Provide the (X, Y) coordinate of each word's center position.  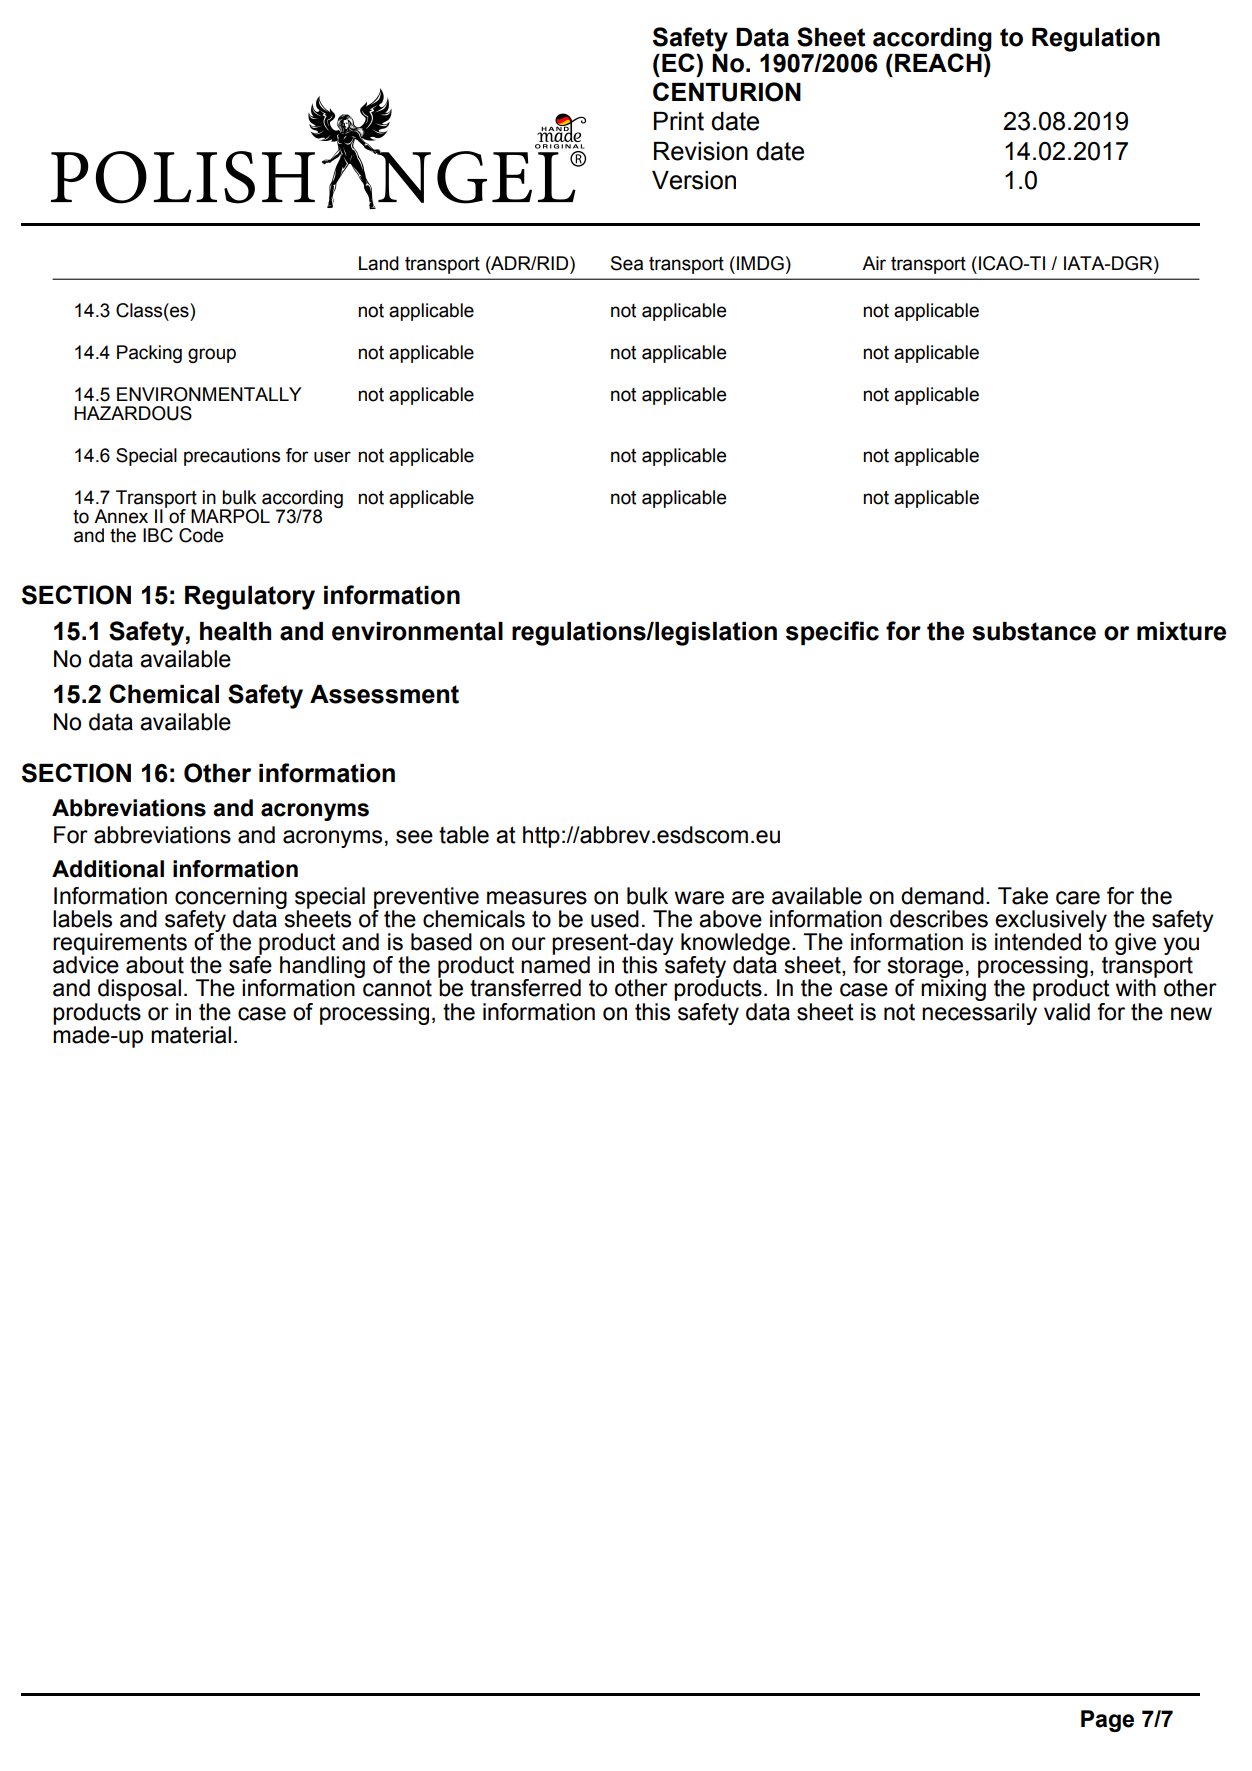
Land (379, 263)
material (191, 1035)
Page (1107, 1721)
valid (1067, 1012)
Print (679, 121)
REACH (939, 61)
